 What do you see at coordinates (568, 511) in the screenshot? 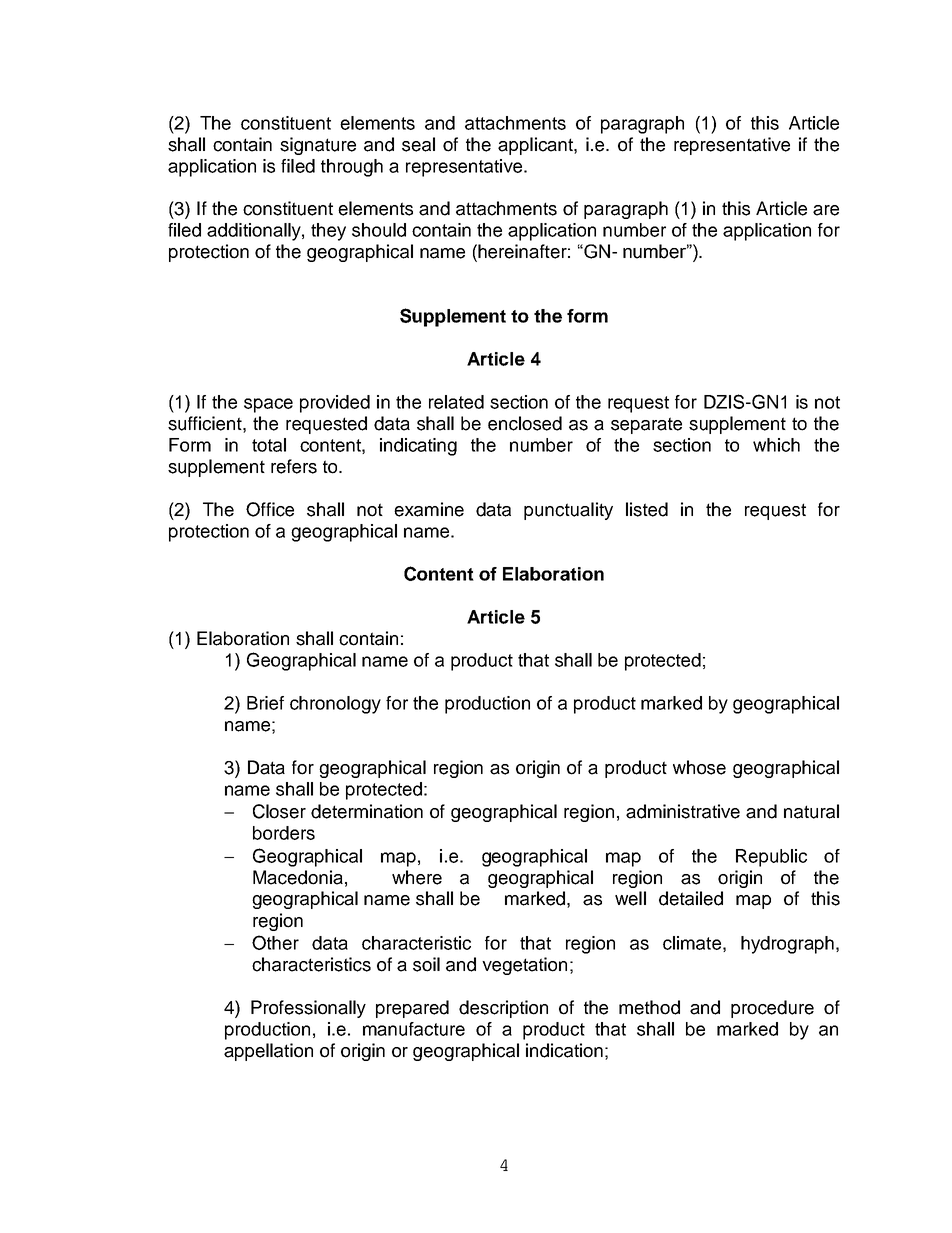
I see `punctuality` at bounding box center [568, 511].
